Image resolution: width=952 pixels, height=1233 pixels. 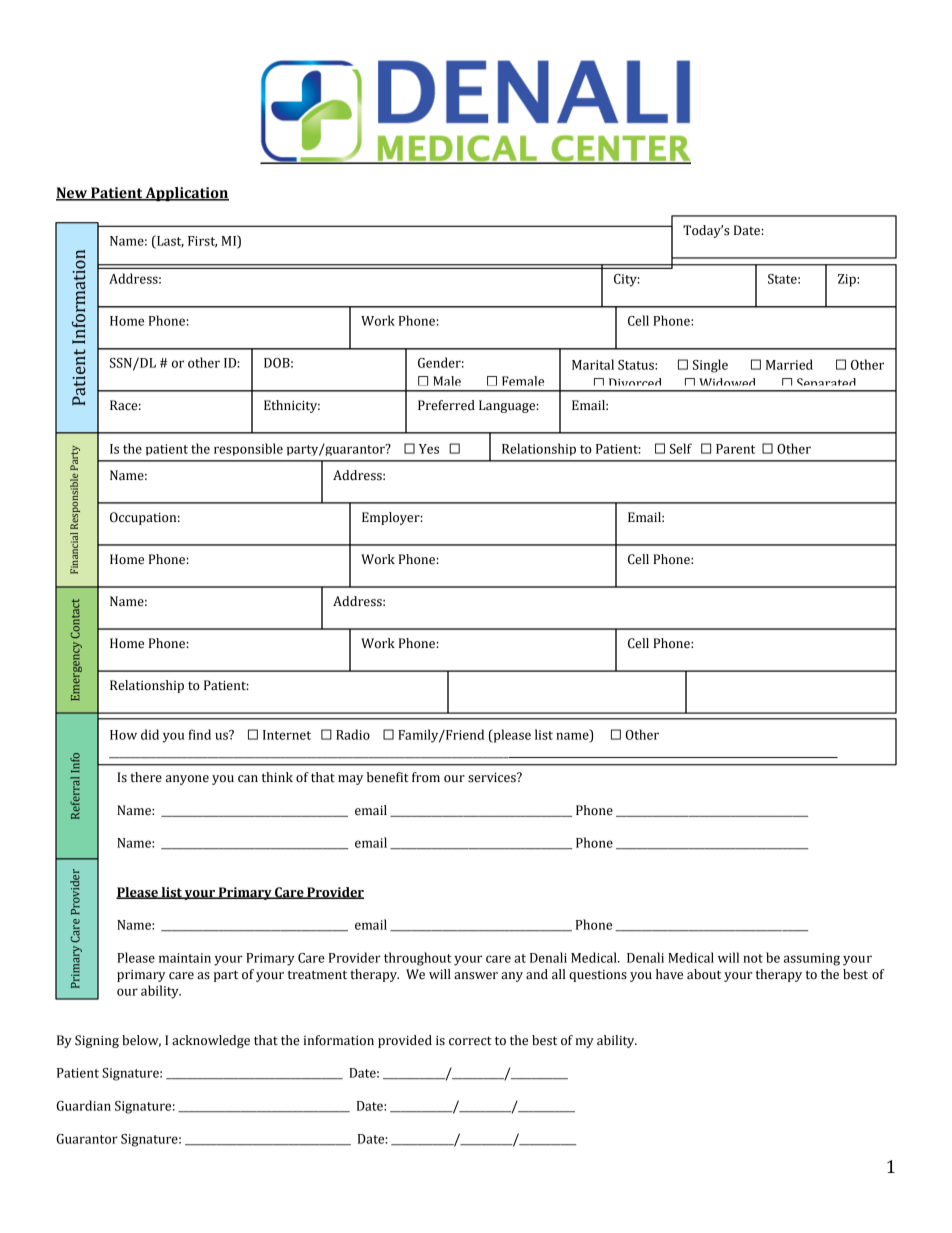 I want to click on from, so click(x=426, y=777).
